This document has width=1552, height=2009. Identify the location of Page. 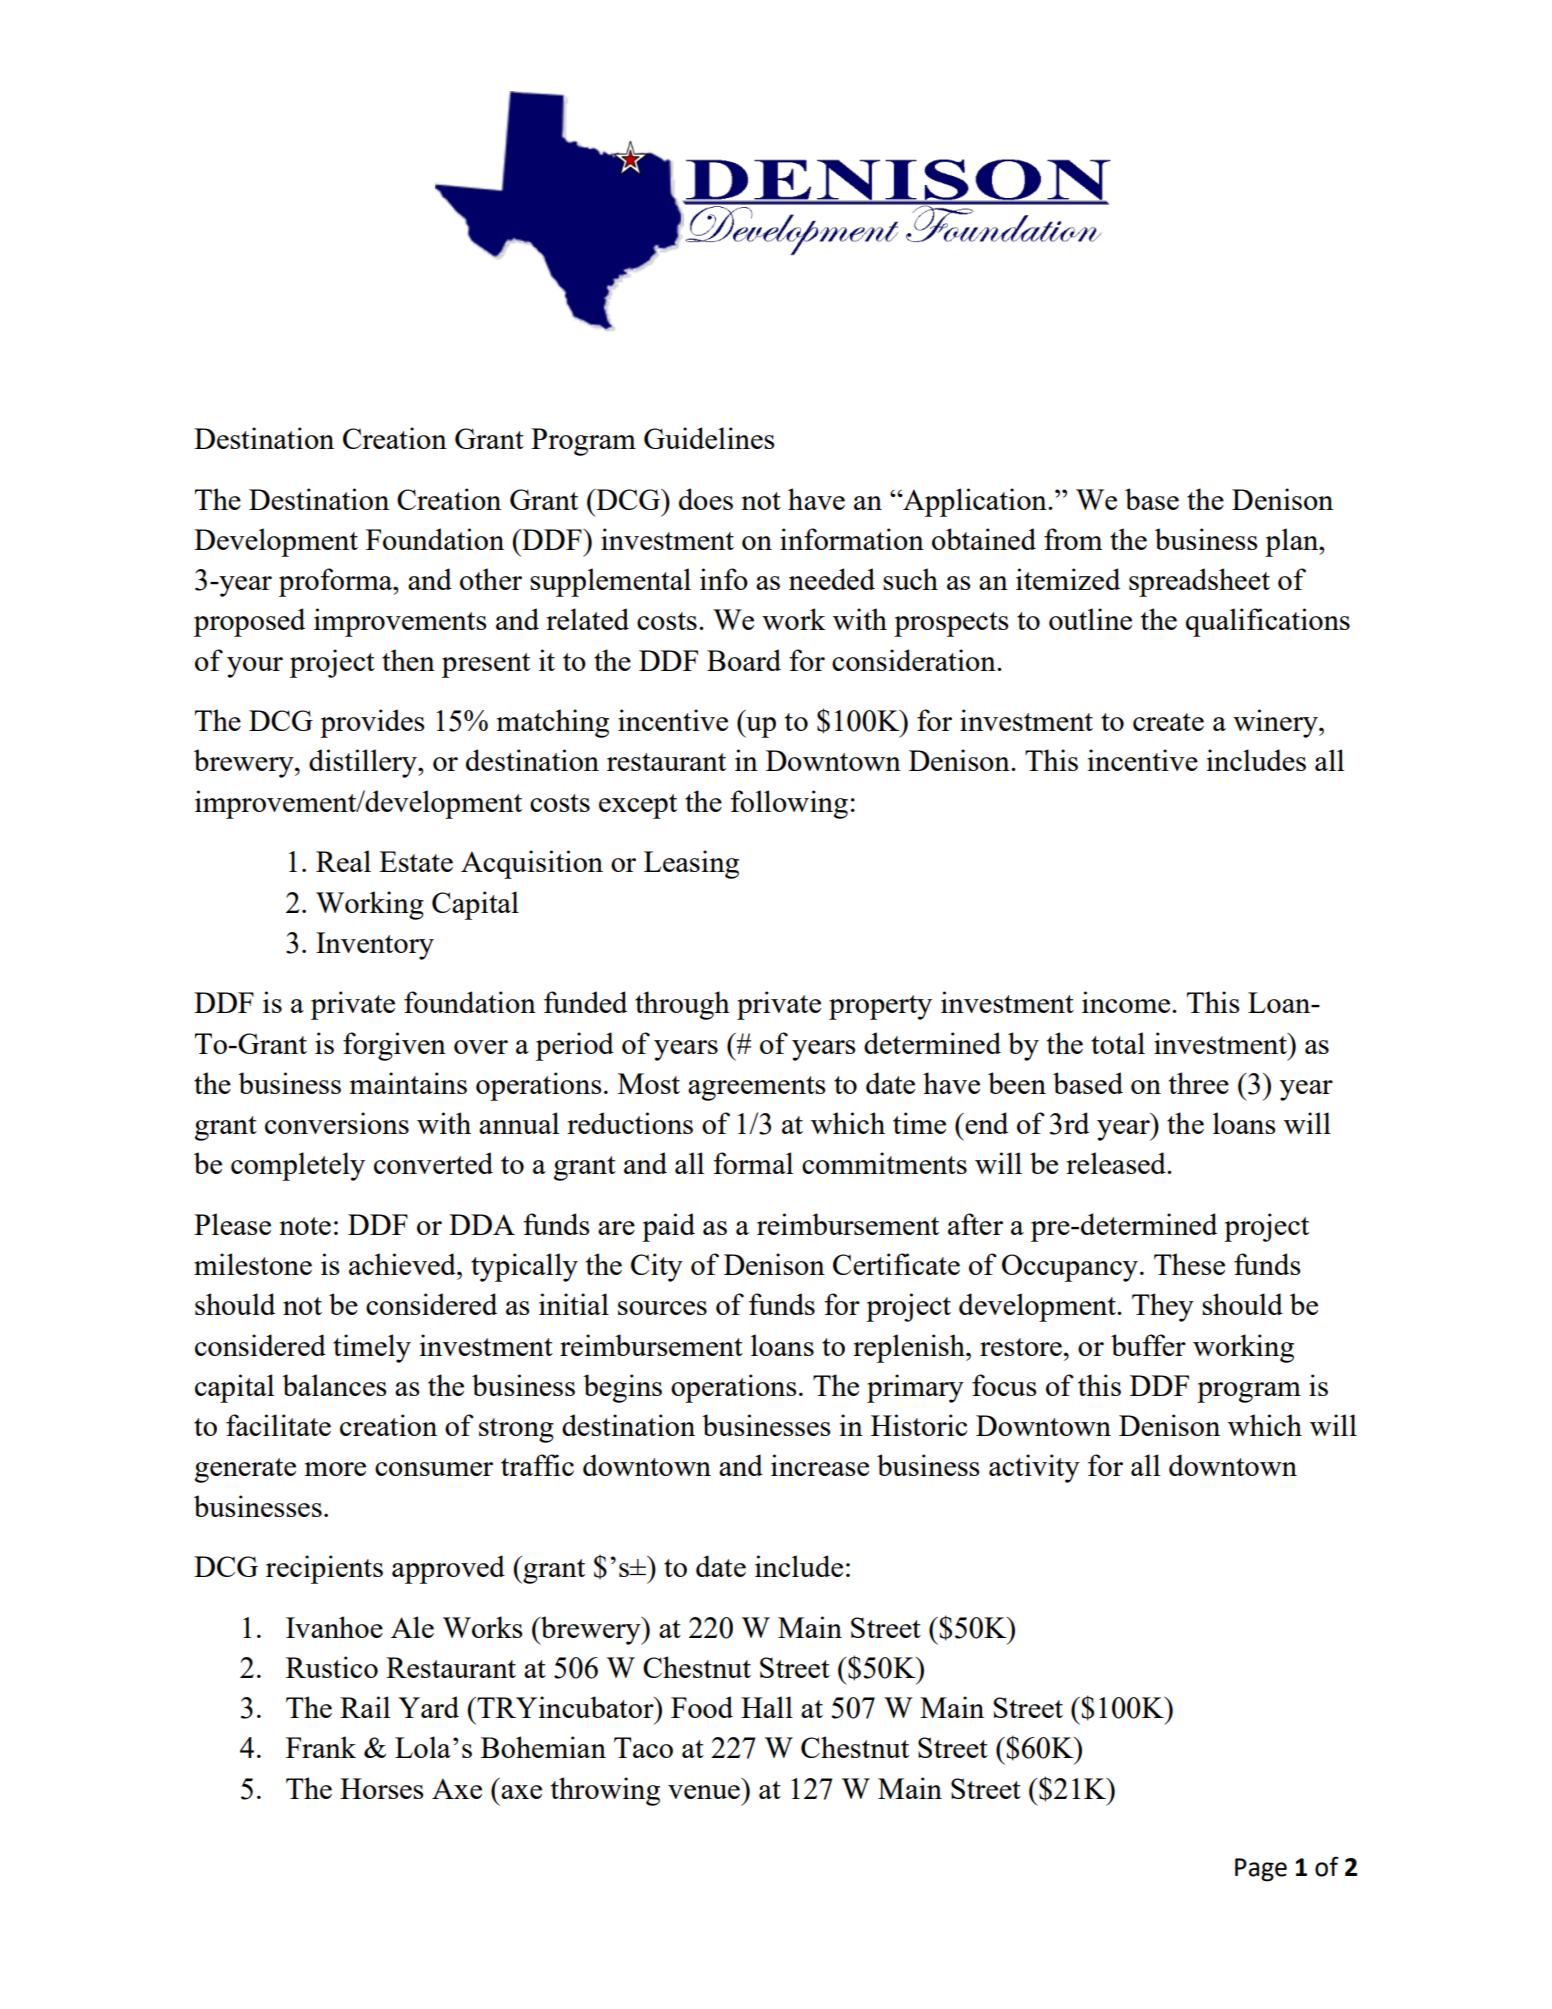
(1261, 1870).
